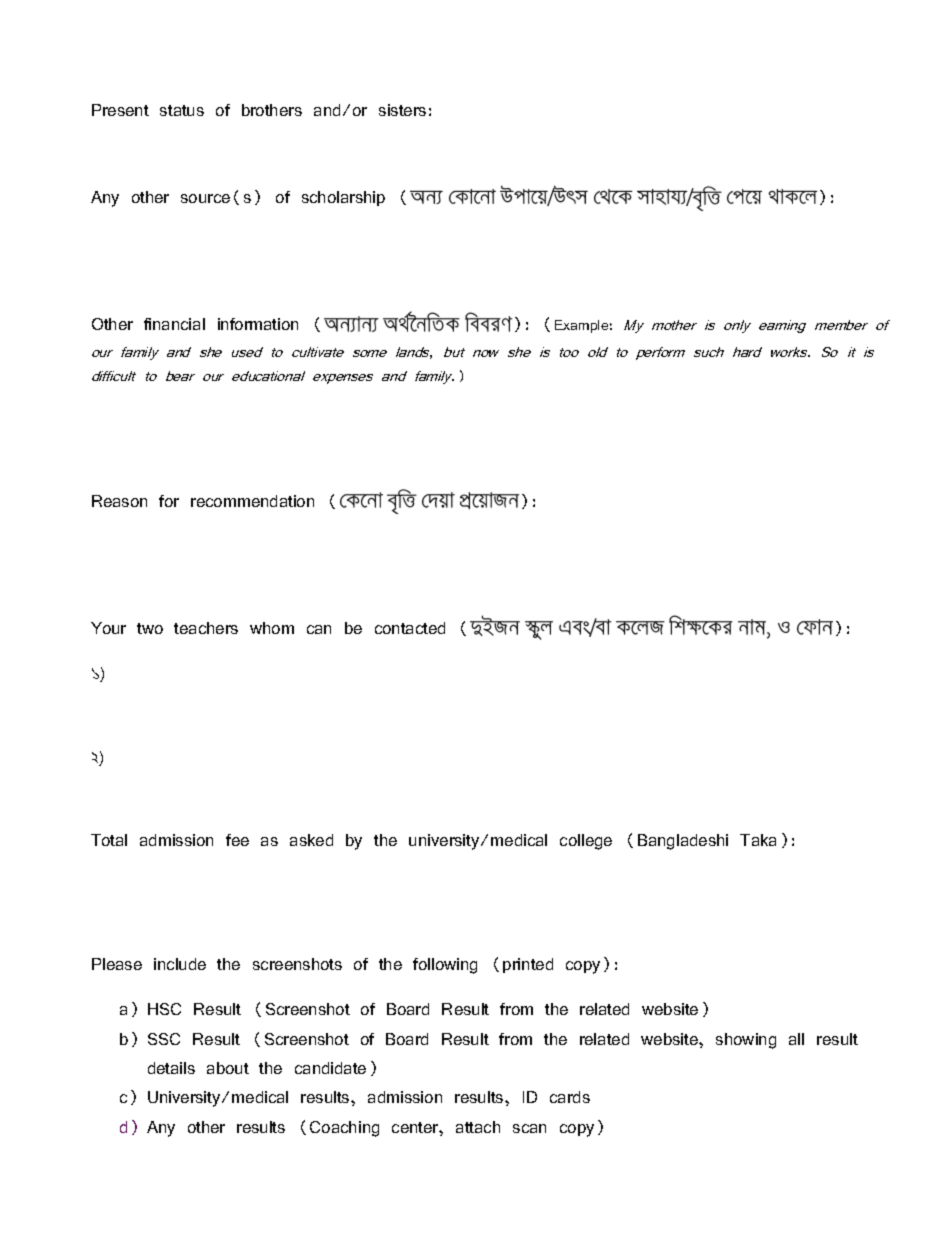 This page has height=1233, width=952. Describe the element at coordinates (182, 110) in the page. I see `status` at that location.
